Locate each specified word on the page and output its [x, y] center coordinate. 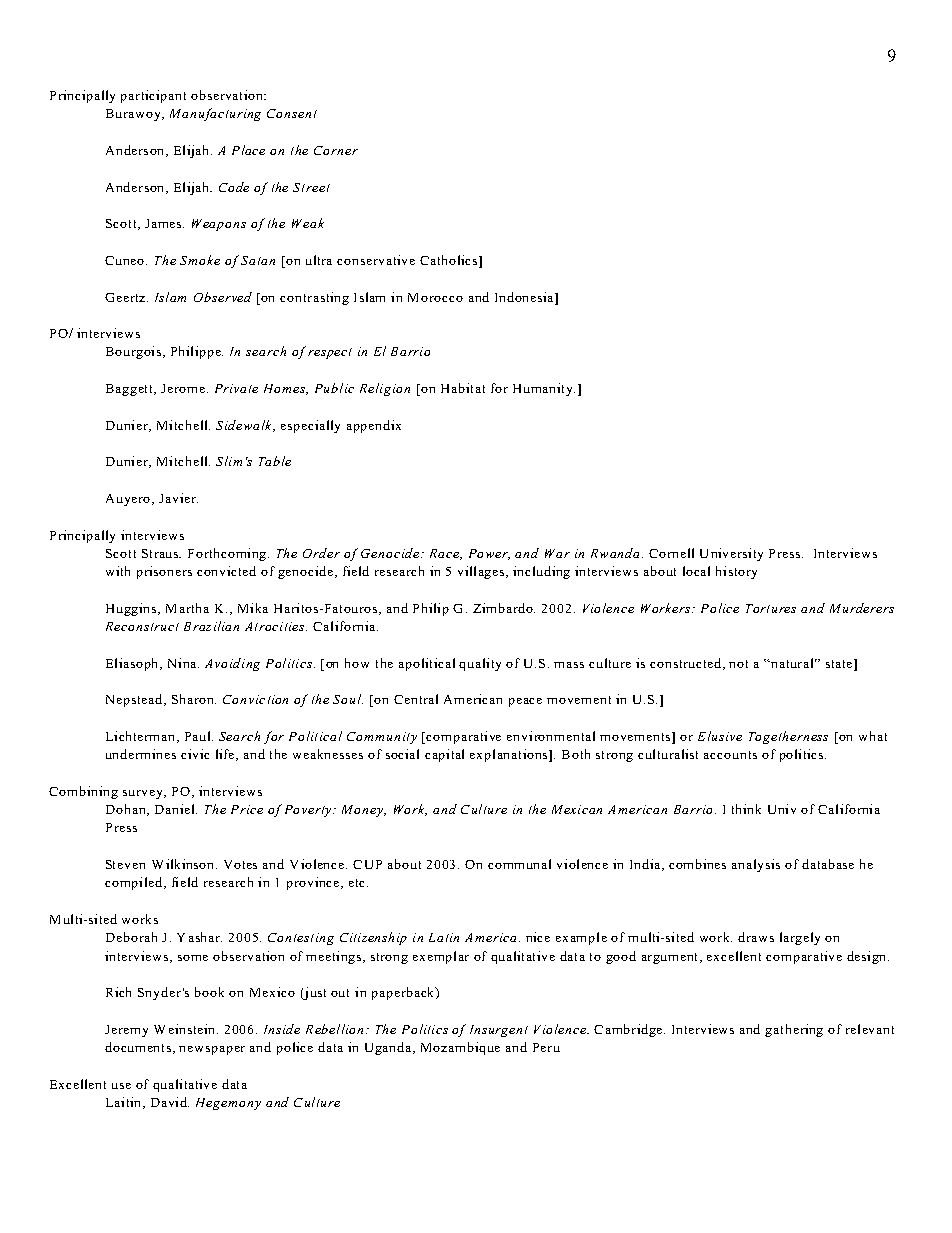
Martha [187, 608]
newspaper [212, 1050]
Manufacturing [215, 114]
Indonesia [525, 297]
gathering [794, 1030]
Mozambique [460, 1048]
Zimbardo [504, 608]
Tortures [771, 608]
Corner [336, 150]
